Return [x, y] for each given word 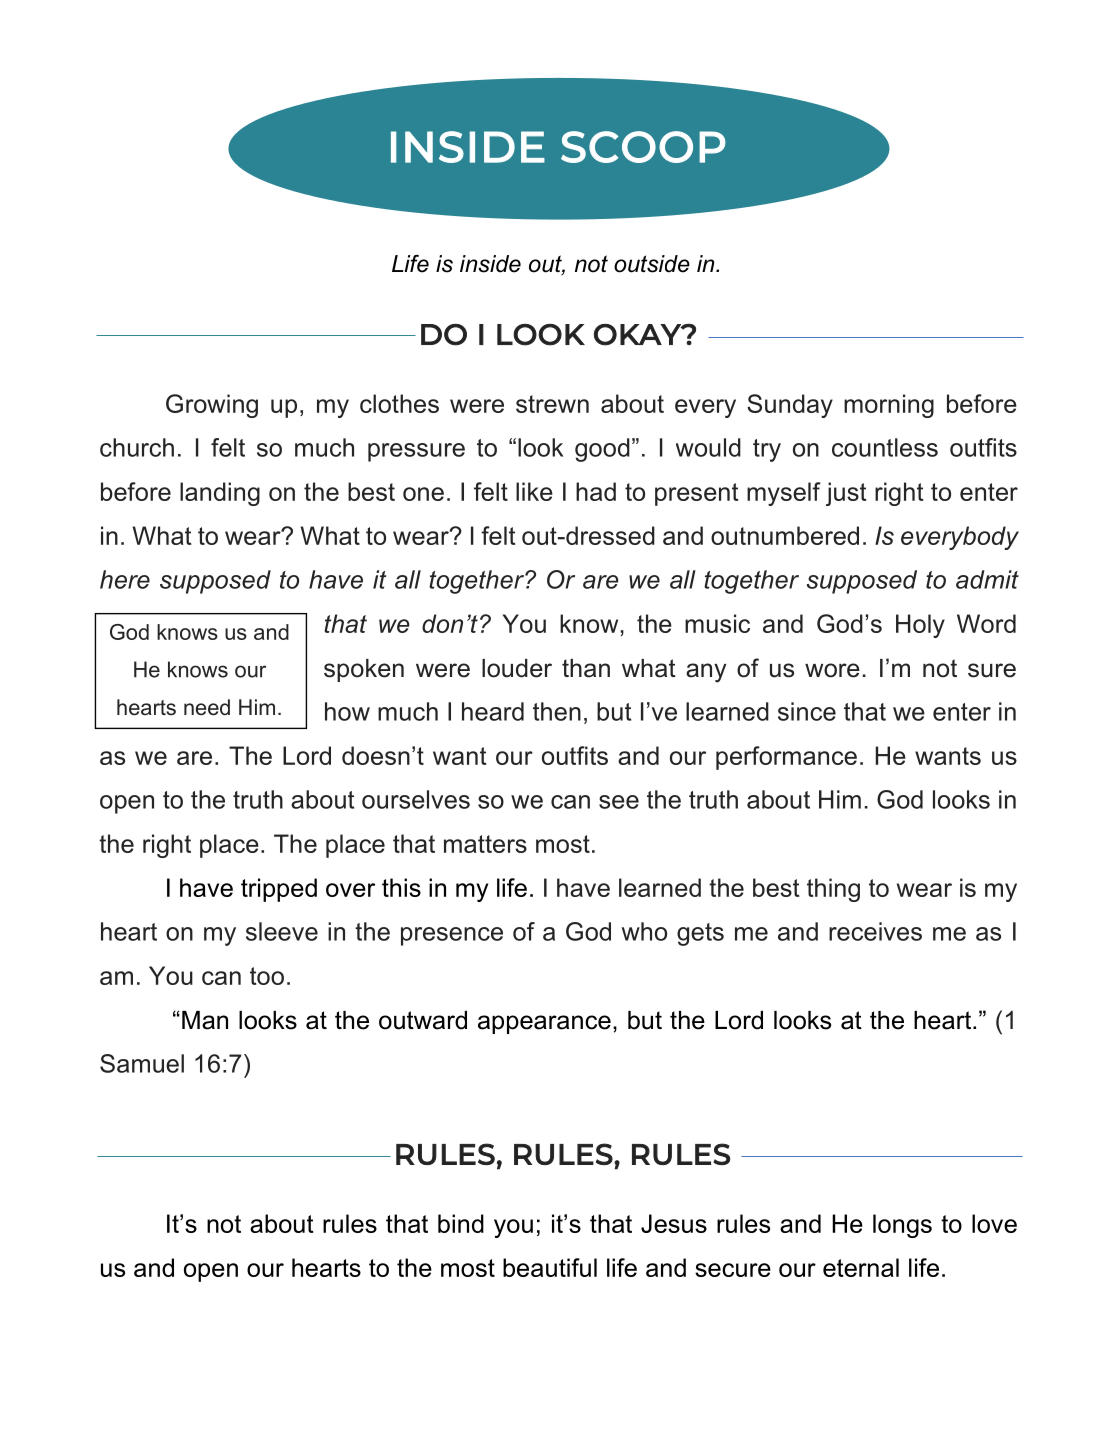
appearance [544, 1024]
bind [461, 1223]
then [557, 711]
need [207, 707]
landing [220, 494]
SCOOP [643, 147]
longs [902, 1226]
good [602, 450]
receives [875, 931]
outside [652, 264]
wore [832, 670]
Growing [212, 406]
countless [885, 447]
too [267, 976]
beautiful [550, 1267]
